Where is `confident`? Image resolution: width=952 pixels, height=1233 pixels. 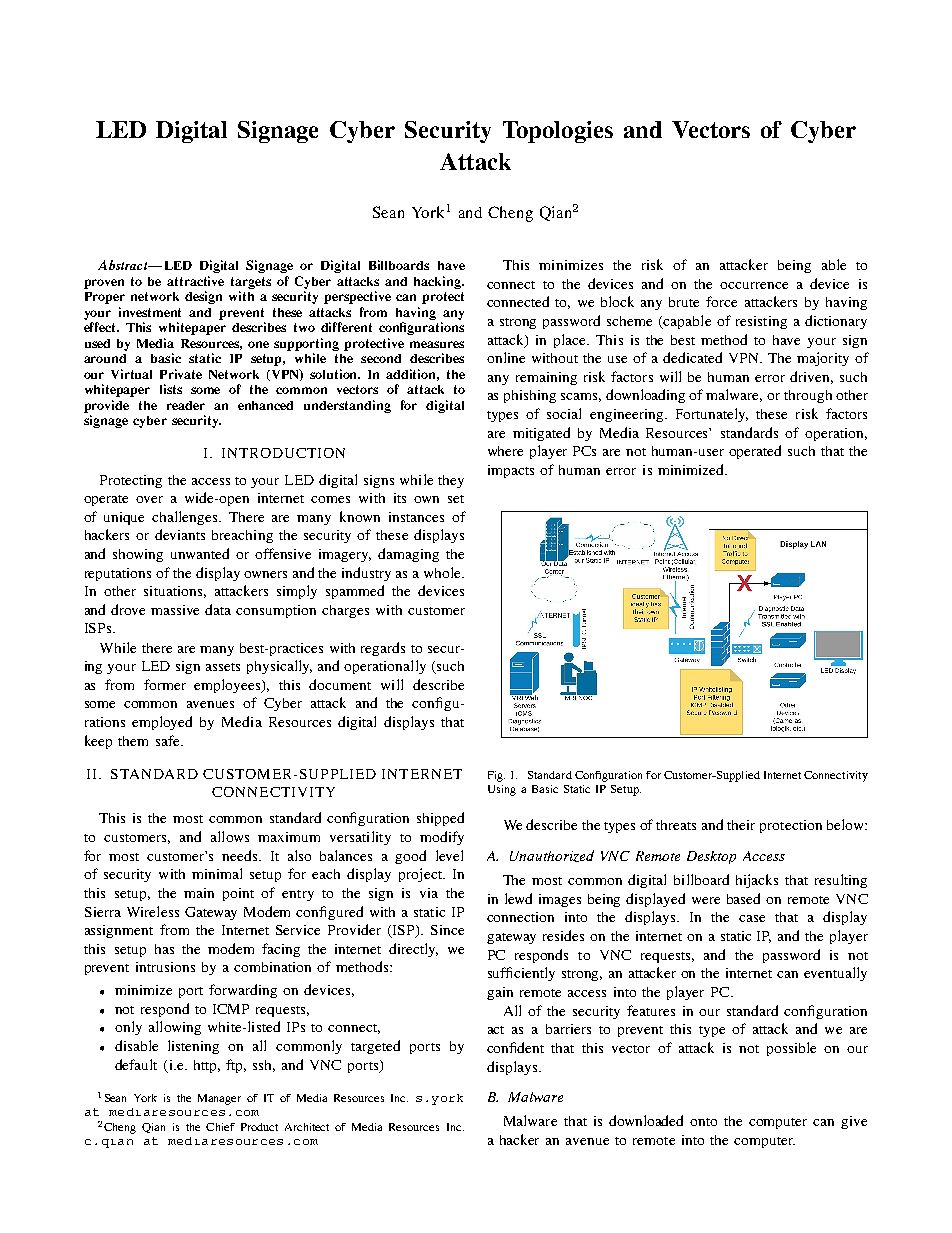
confident is located at coordinates (515, 1047).
